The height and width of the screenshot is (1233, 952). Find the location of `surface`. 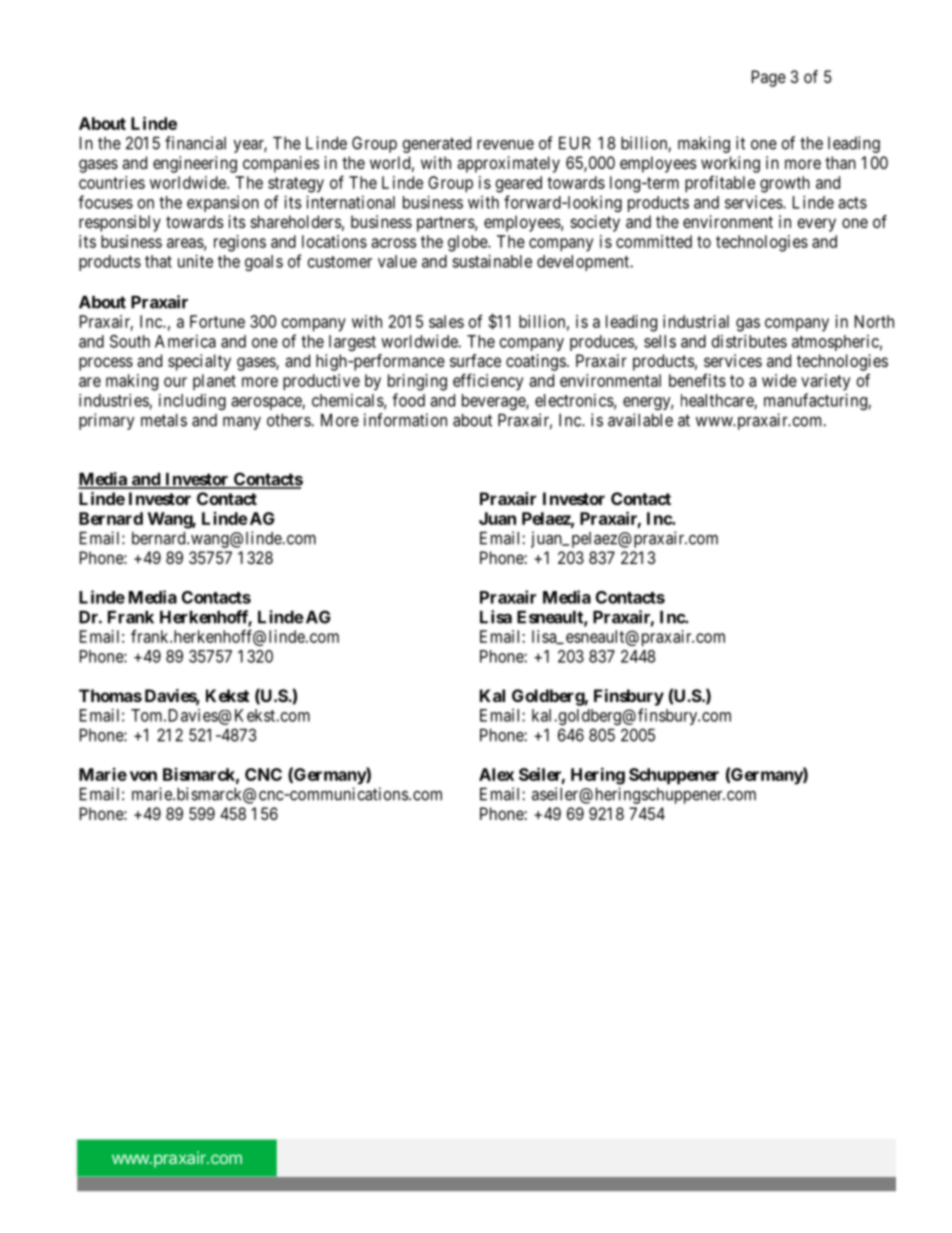

surface is located at coordinates (475, 360).
